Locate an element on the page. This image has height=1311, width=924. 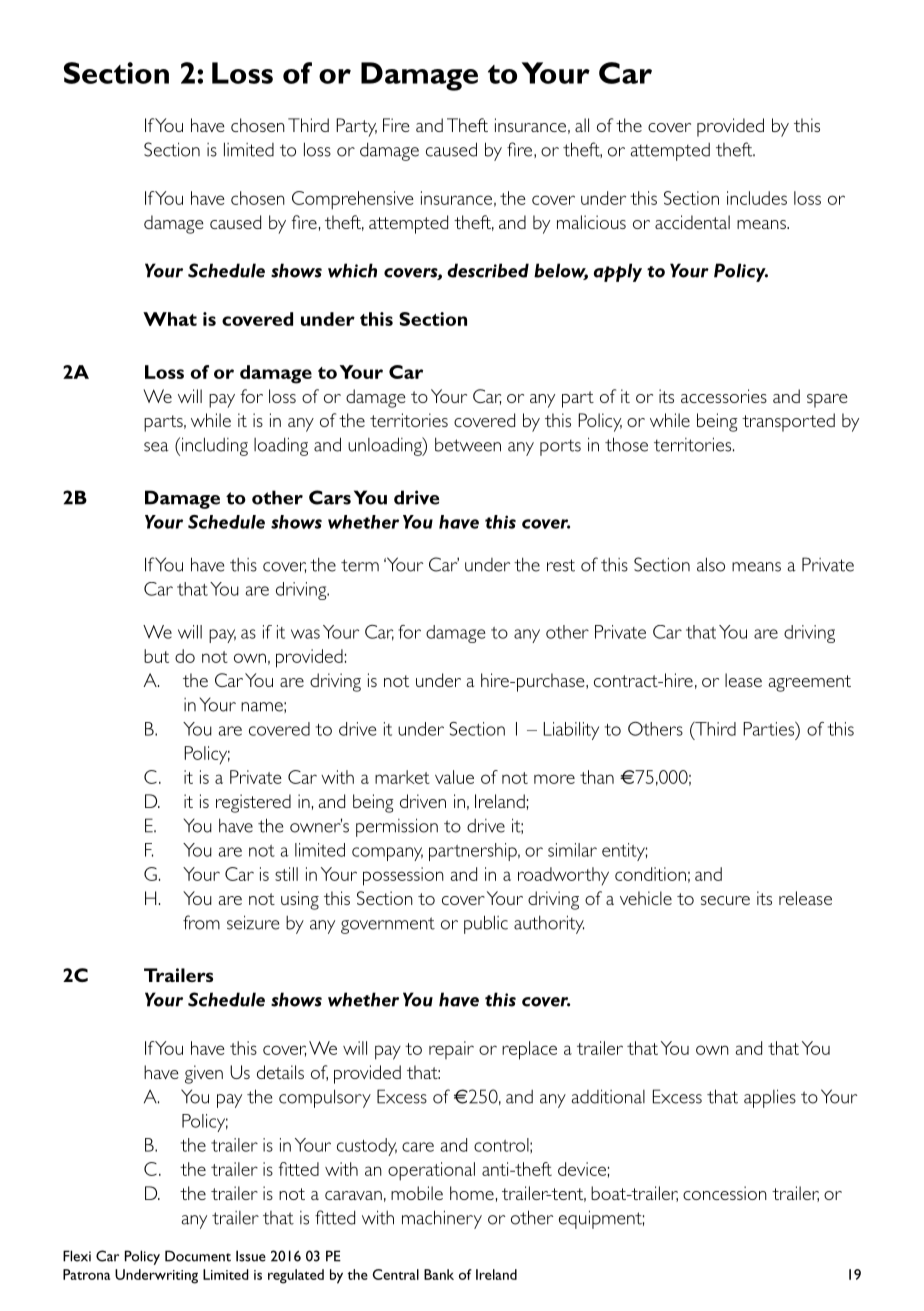
but is located at coordinates (156, 656).
